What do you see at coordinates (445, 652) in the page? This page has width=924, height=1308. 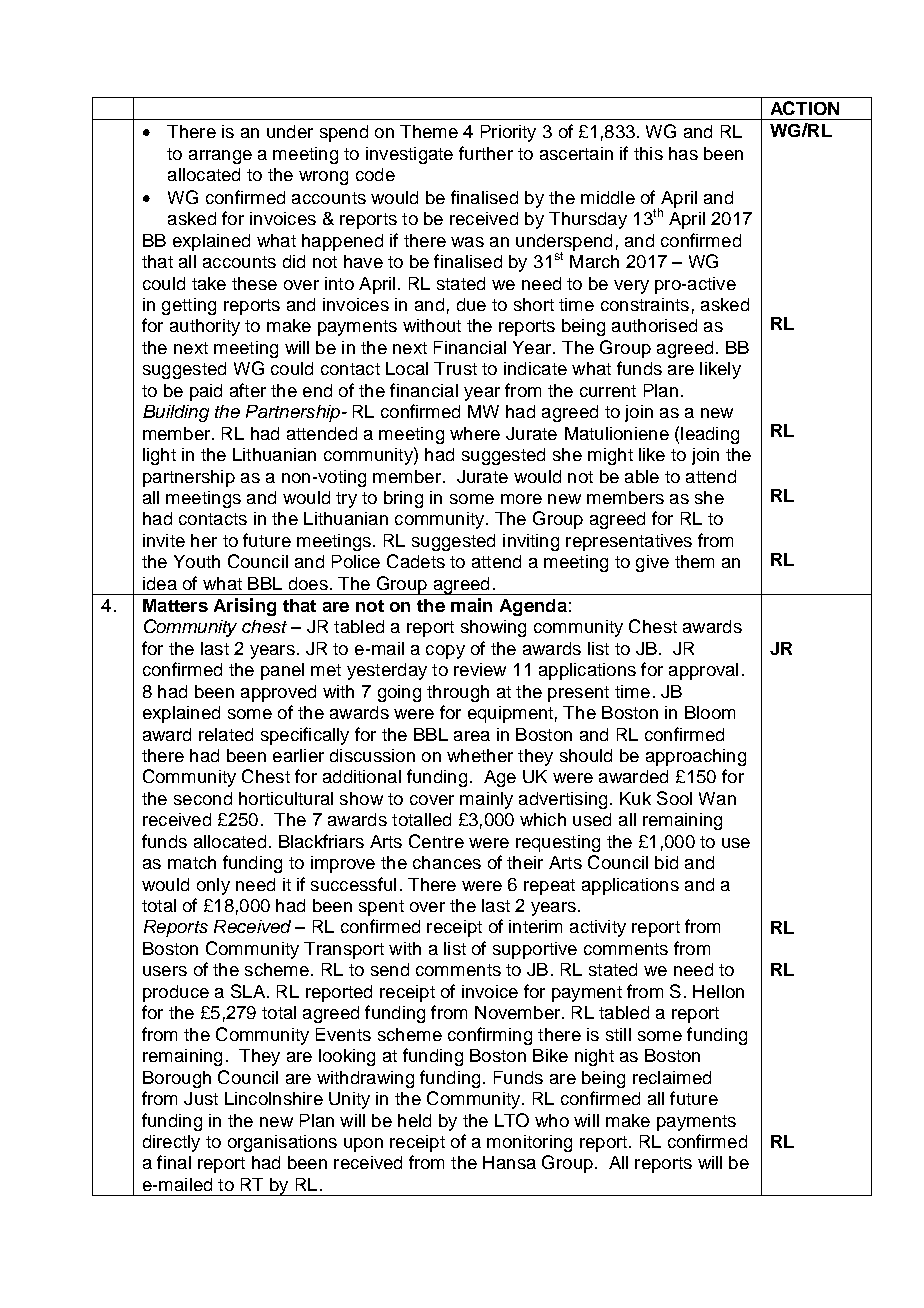 I see `copy` at bounding box center [445, 652].
